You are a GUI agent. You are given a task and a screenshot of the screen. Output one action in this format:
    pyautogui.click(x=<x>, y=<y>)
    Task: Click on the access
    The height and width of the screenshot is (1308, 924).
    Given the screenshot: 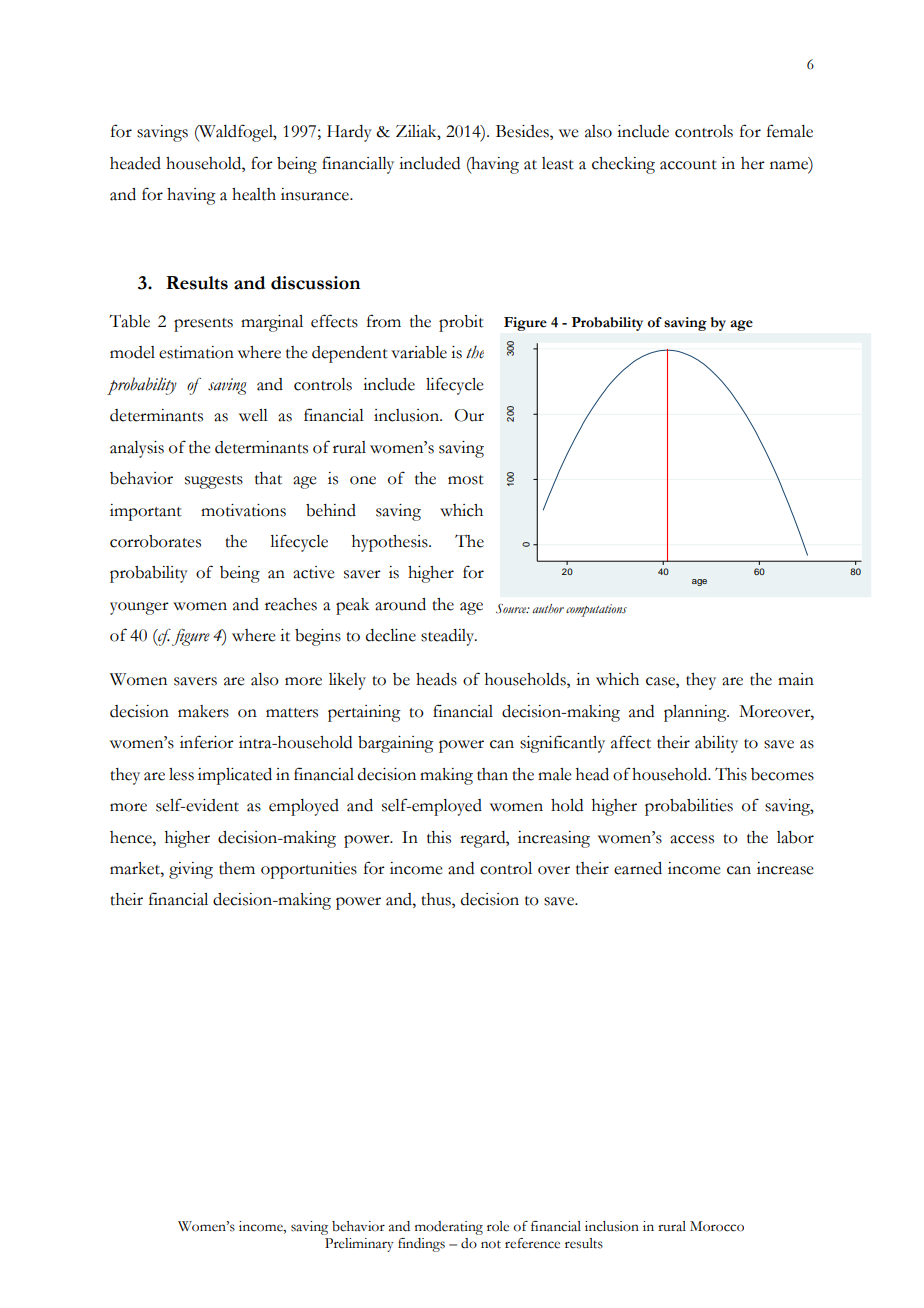 What is the action you would take?
    pyautogui.click(x=692, y=839)
